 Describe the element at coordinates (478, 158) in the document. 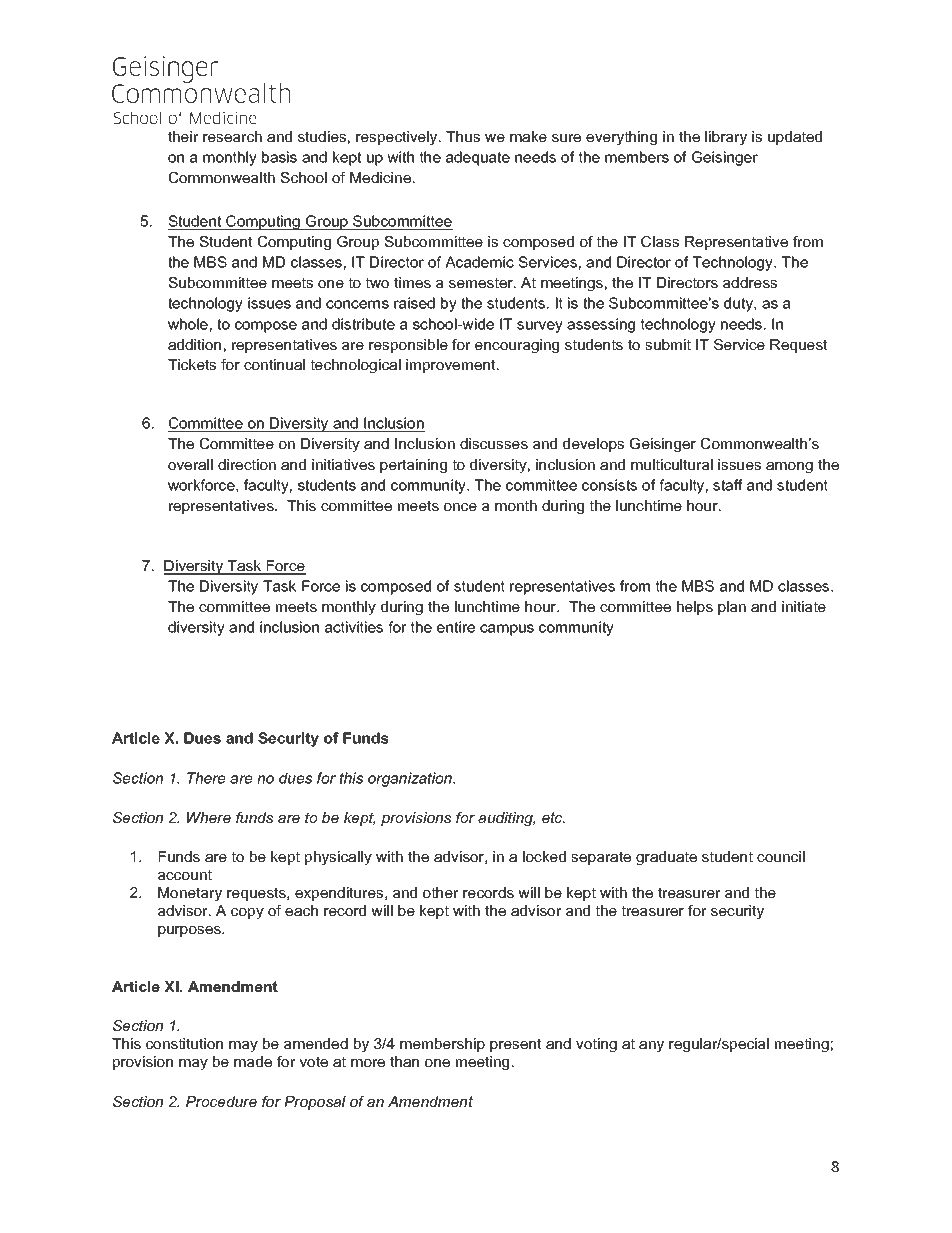

I see `adequate` at that location.
